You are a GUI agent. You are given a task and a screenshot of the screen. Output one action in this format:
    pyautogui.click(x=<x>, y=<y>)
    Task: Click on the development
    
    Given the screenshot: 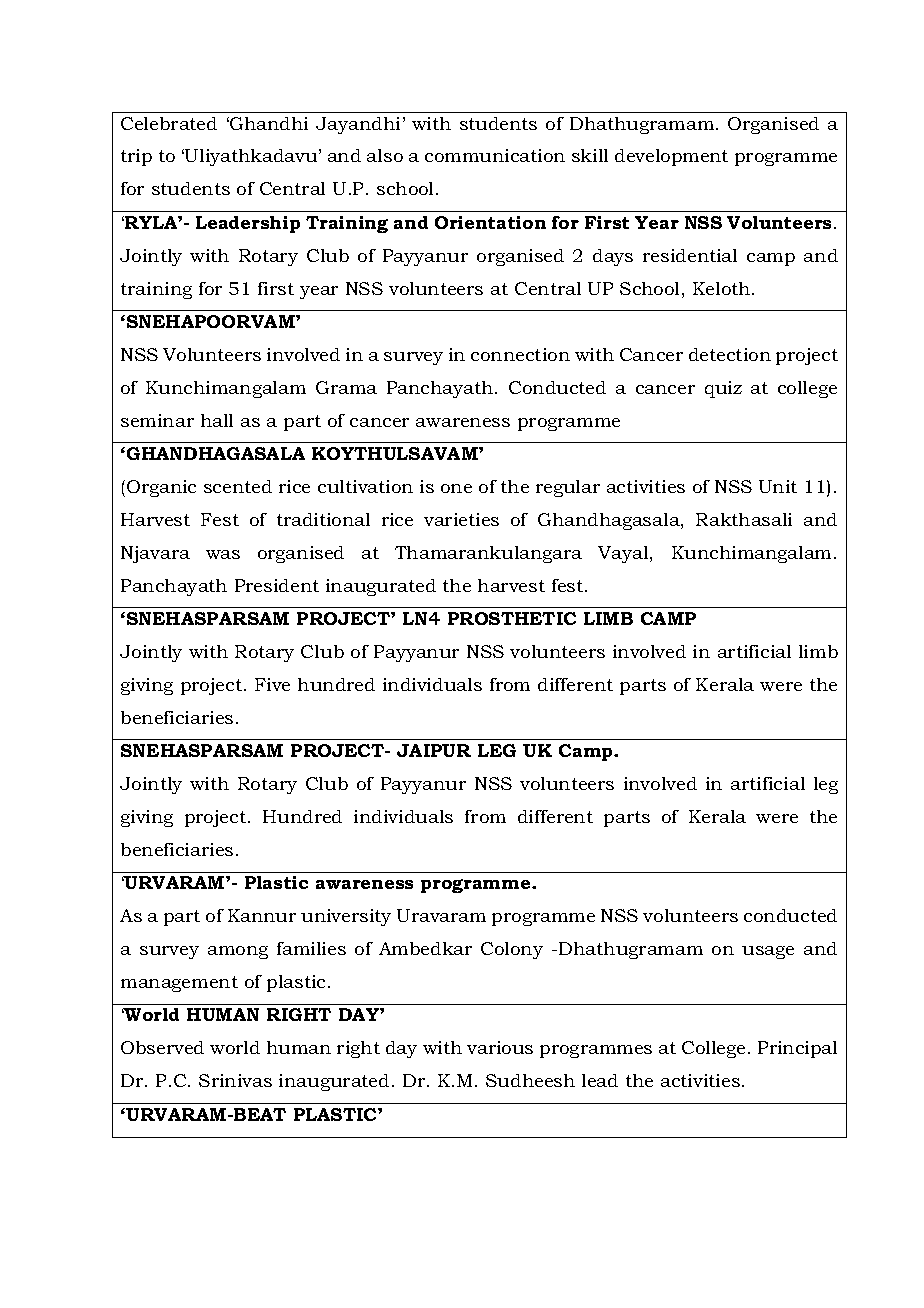 What is the action you would take?
    pyautogui.click(x=671, y=157)
